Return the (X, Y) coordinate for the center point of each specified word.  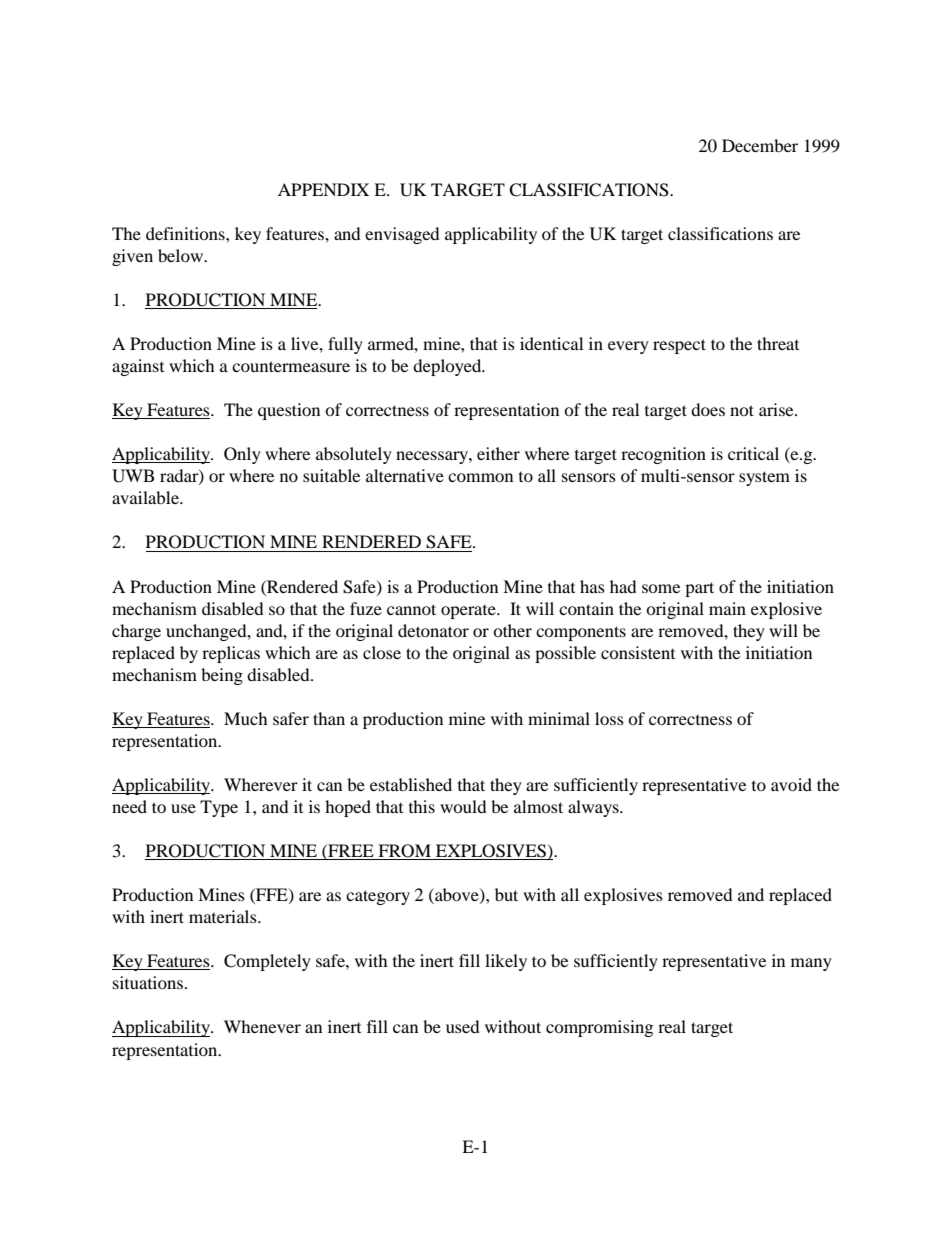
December (760, 145)
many (811, 964)
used (463, 1026)
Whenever (262, 1026)
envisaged (402, 235)
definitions (186, 233)
